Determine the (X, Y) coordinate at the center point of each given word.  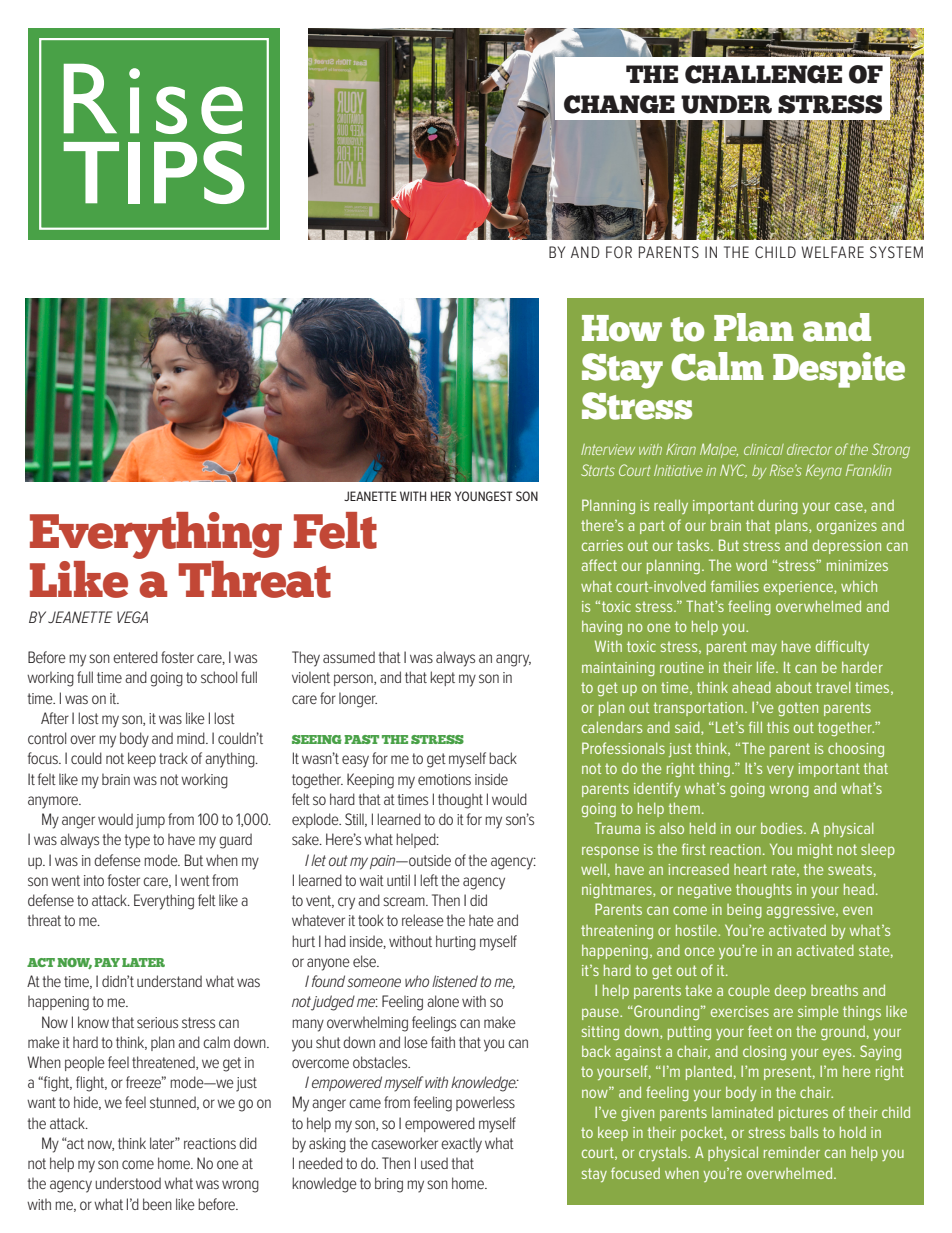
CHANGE (619, 104)
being (744, 911)
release (423, 920)
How (622, 328)
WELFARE (832, 252)
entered (135, 657)
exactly (461, 1145)
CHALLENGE (763, 74)
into (94, 880)
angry (513, 660)
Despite (839, 370)
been (157, 1204)
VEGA (132, 617)
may (764, 649)
